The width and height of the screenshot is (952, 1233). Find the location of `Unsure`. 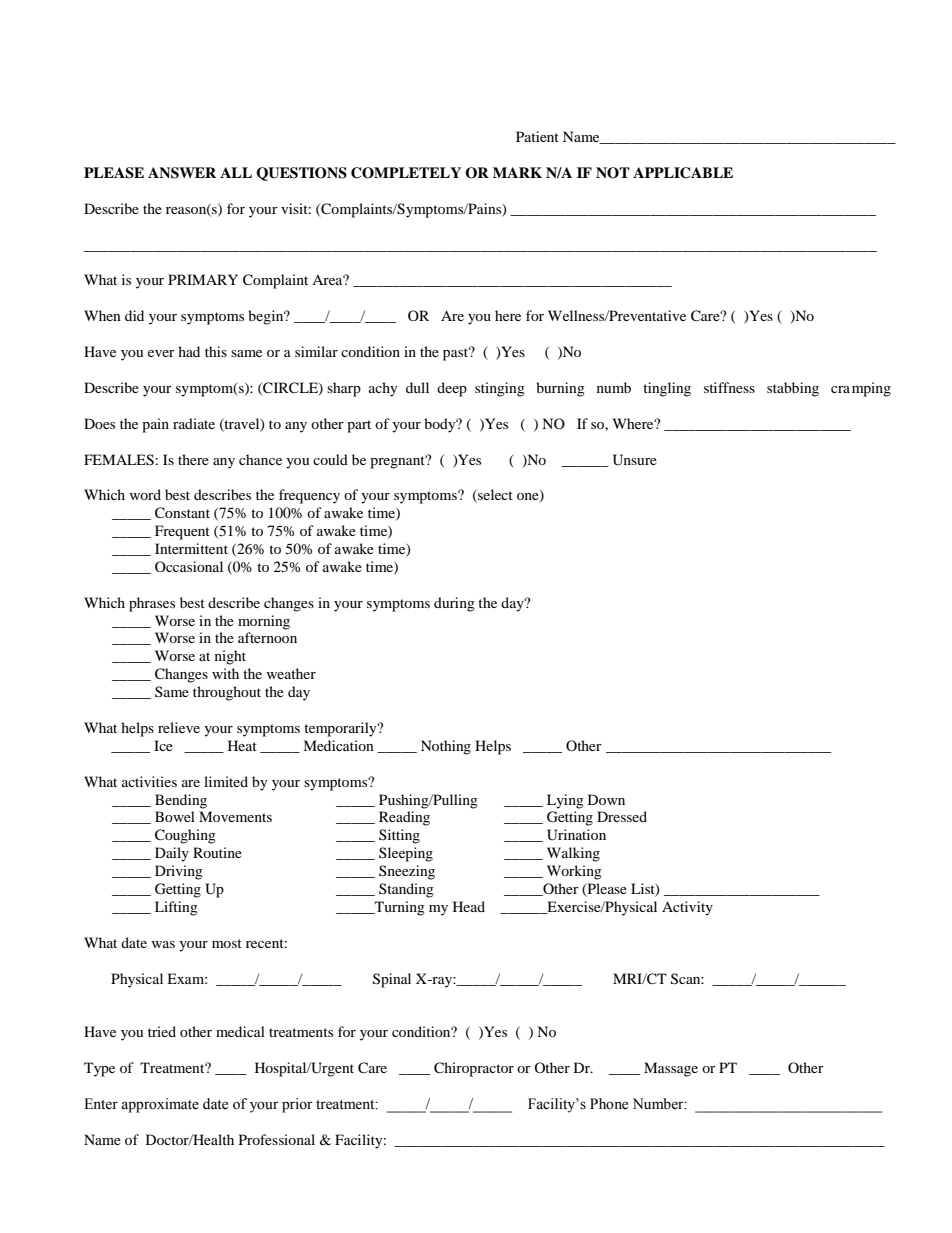

Unsure is located at coordinates (635, 460).
